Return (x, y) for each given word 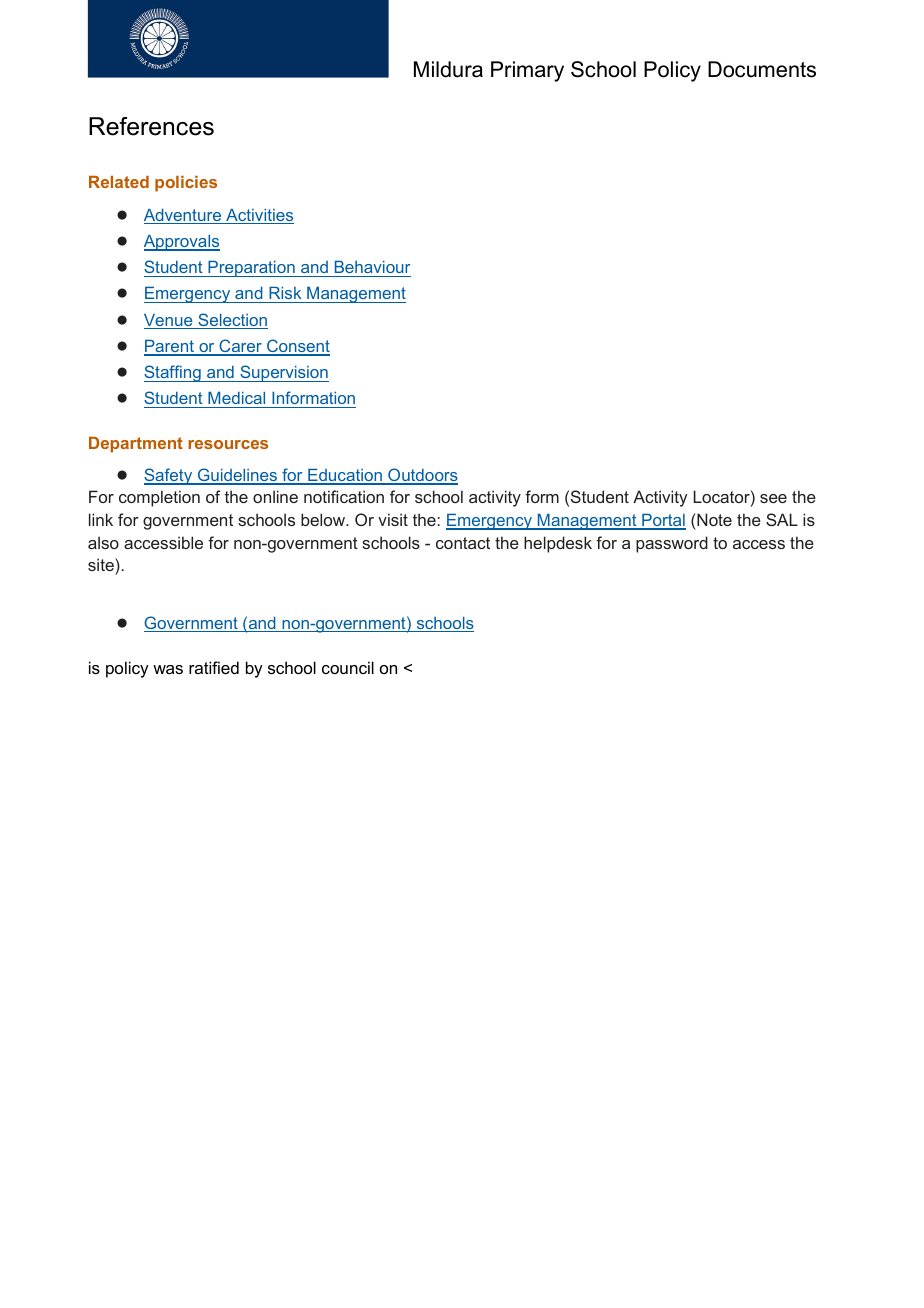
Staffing (173, 373)
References (151, 126)
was (168, 669)
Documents (762, 69)
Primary (527, 71)
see (773, 498)
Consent (297, 347)
